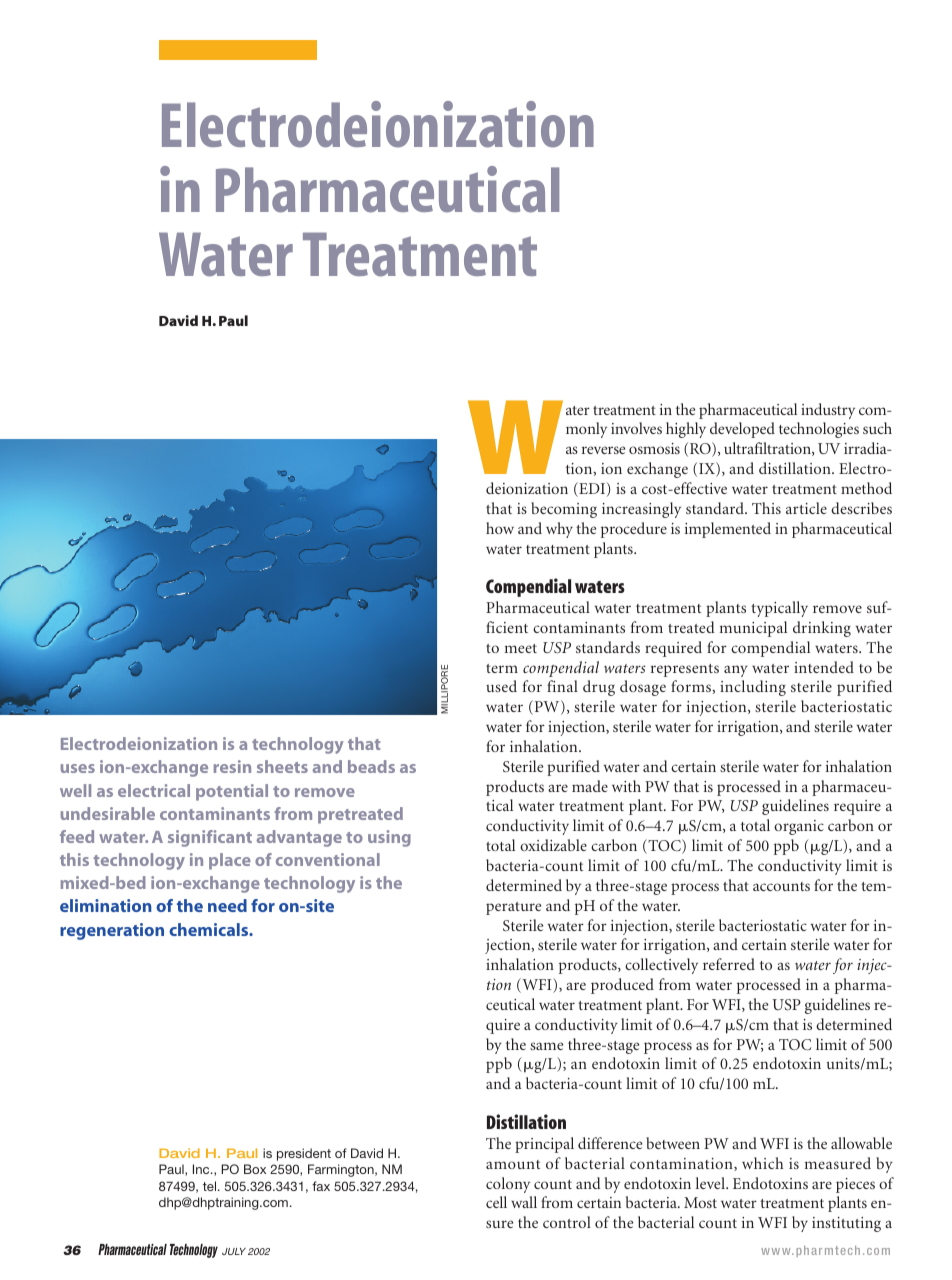  Describe the element at coordinates (603, 450) in the screenshot. I see `reverse` at that location.
